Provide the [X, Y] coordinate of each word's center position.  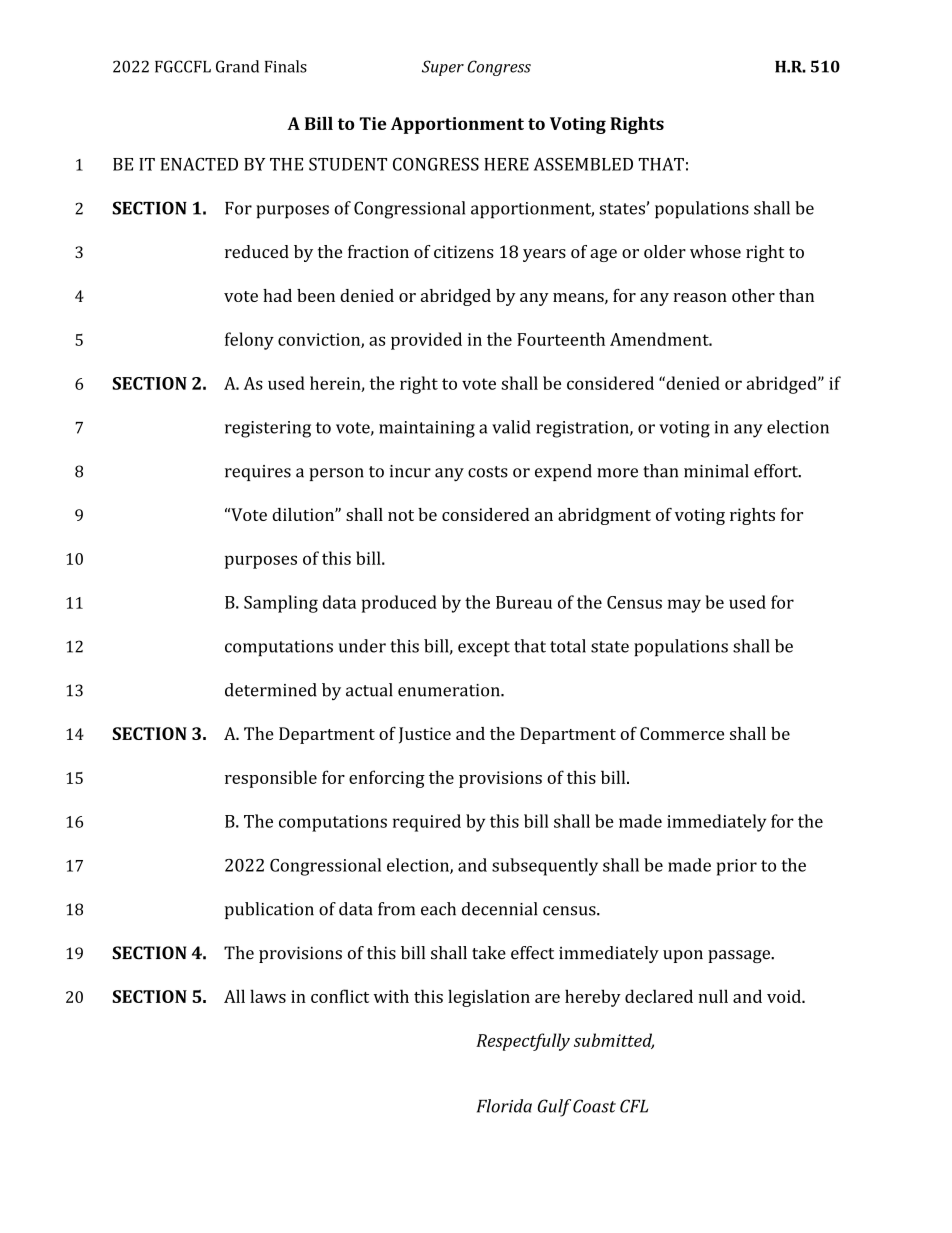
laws [268, 996]
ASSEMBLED [583, 164]
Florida [504, 1106]
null [713, 996]
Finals [286, 66]
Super [443, 68]
